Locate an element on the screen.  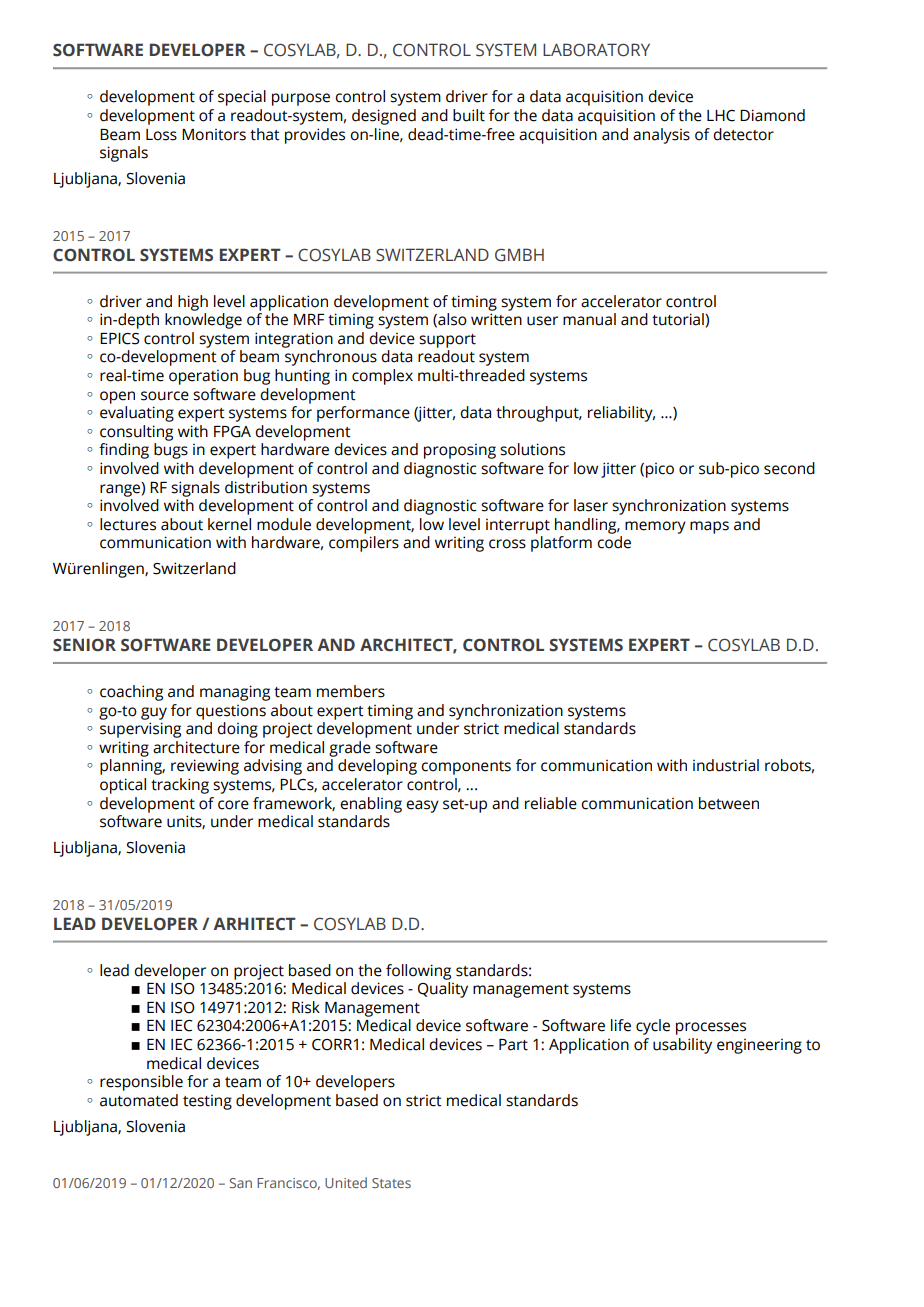
proposing is located at coordinates (460, 451).
